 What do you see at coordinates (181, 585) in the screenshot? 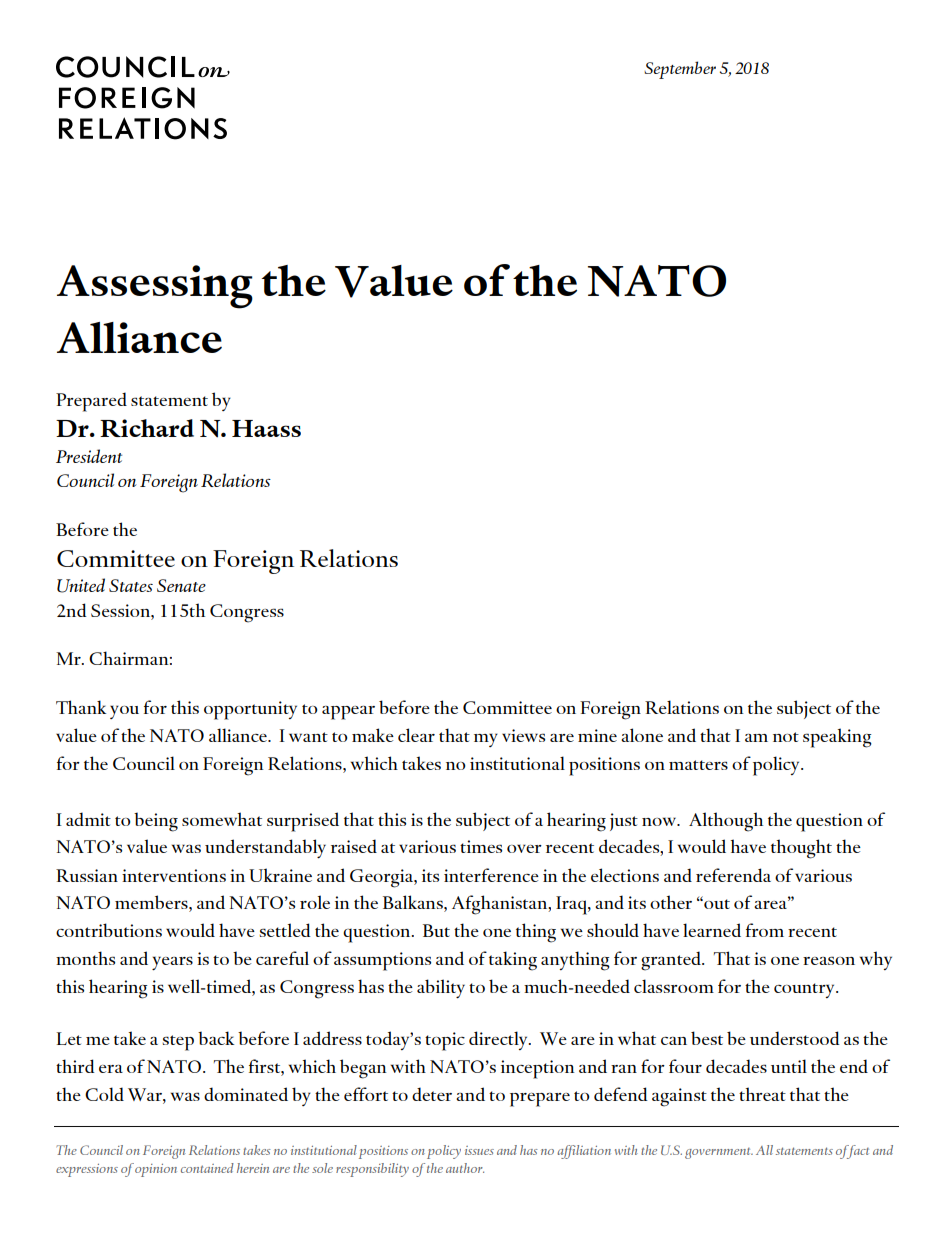
I see `Senate` at bounding box center [181, 585].
